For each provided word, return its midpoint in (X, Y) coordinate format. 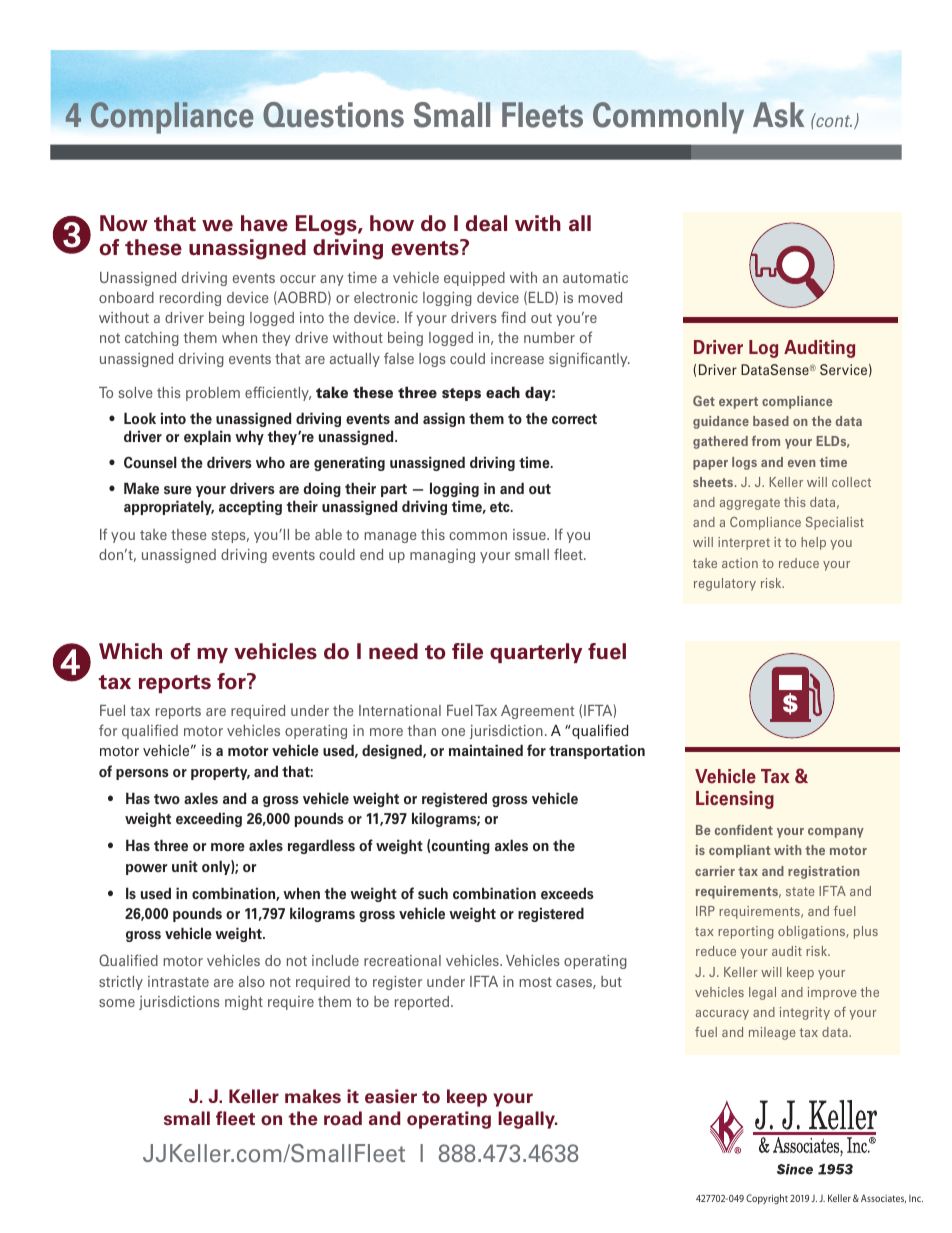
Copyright (767, 1199)
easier (391, 1096)
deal (486, 223)
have (264, 223)
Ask (778, 115)
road (343, 1118)
